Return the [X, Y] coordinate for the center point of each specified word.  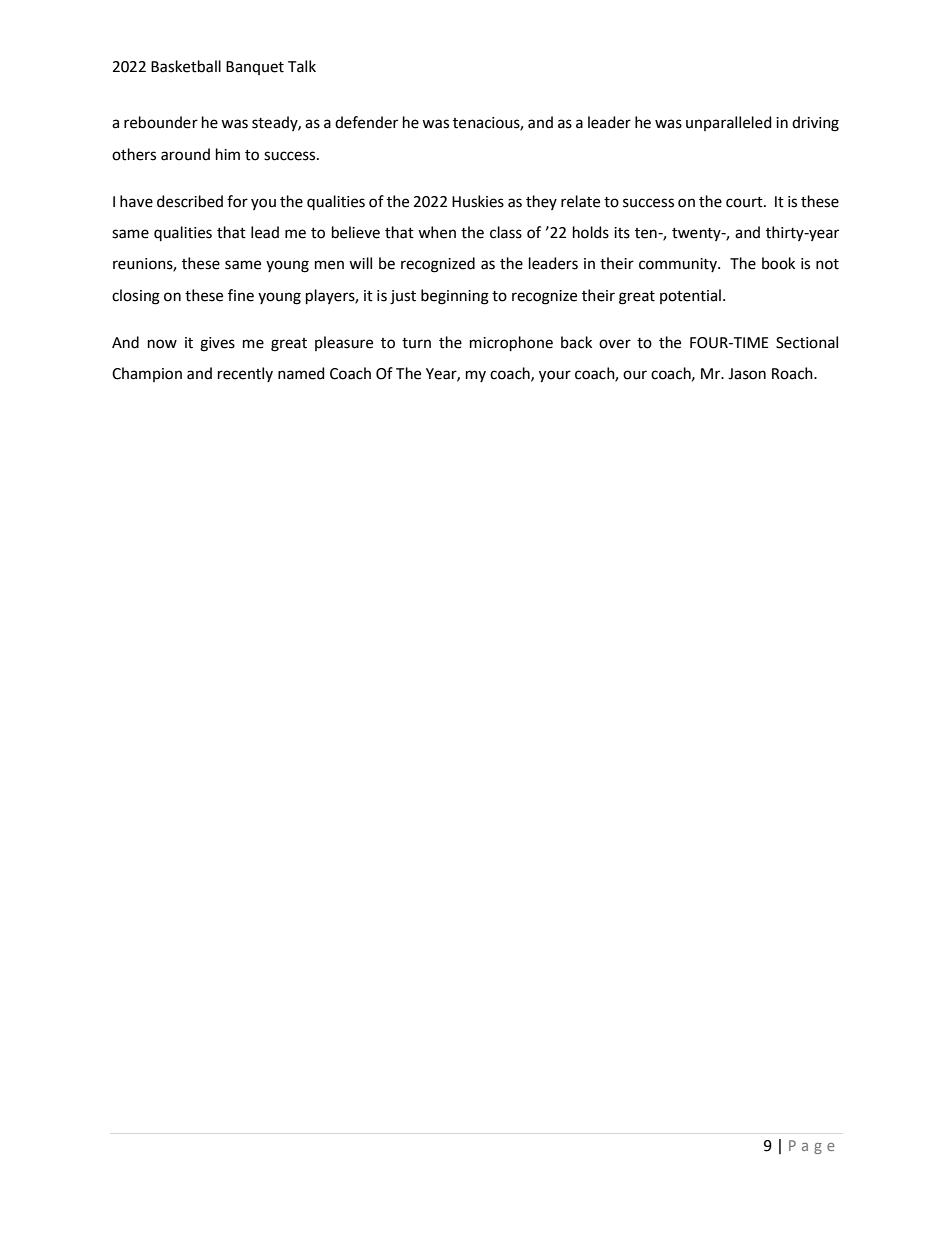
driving [815, 124]
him [228, 154]
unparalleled [729, 123]
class [506, 232]
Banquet [255, 68]
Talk [302, 66]
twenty [697, 234]
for [237, 201]
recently [245, 374]
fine [241, 295]
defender [366, 122]
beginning [455, 297]
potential [690, 296]
